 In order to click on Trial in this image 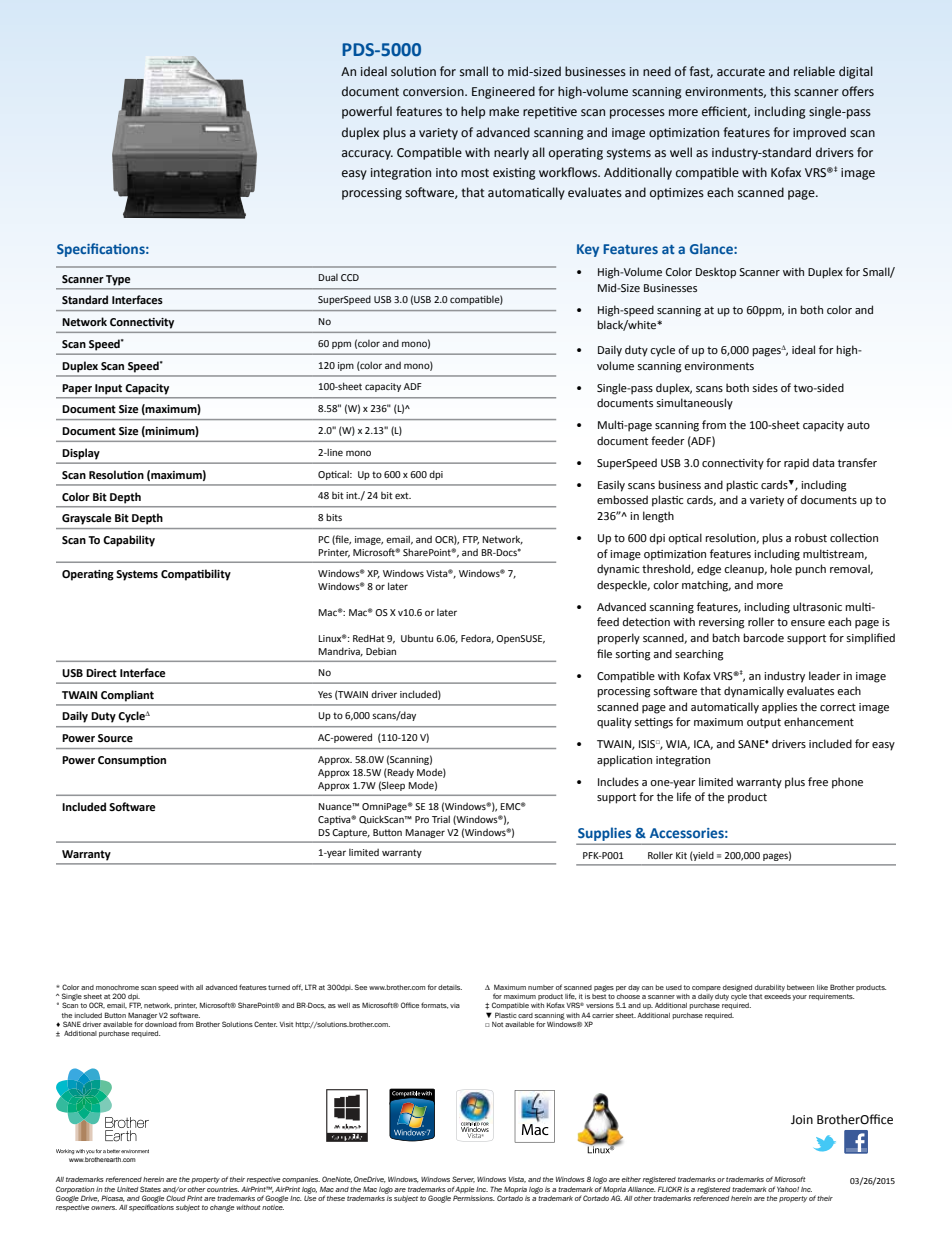, I will do `click(441, 819)`.
